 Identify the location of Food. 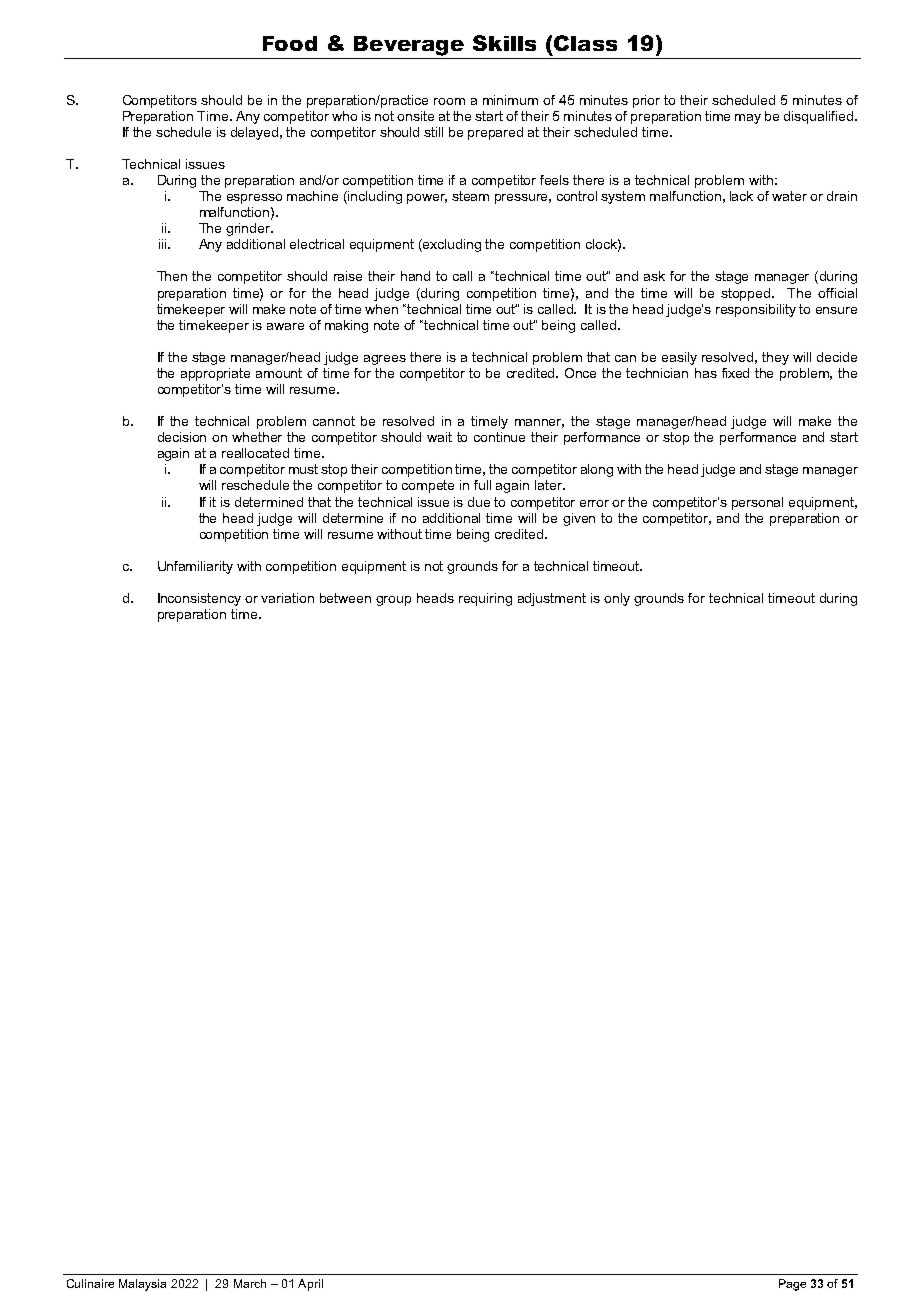
(290, 43).
